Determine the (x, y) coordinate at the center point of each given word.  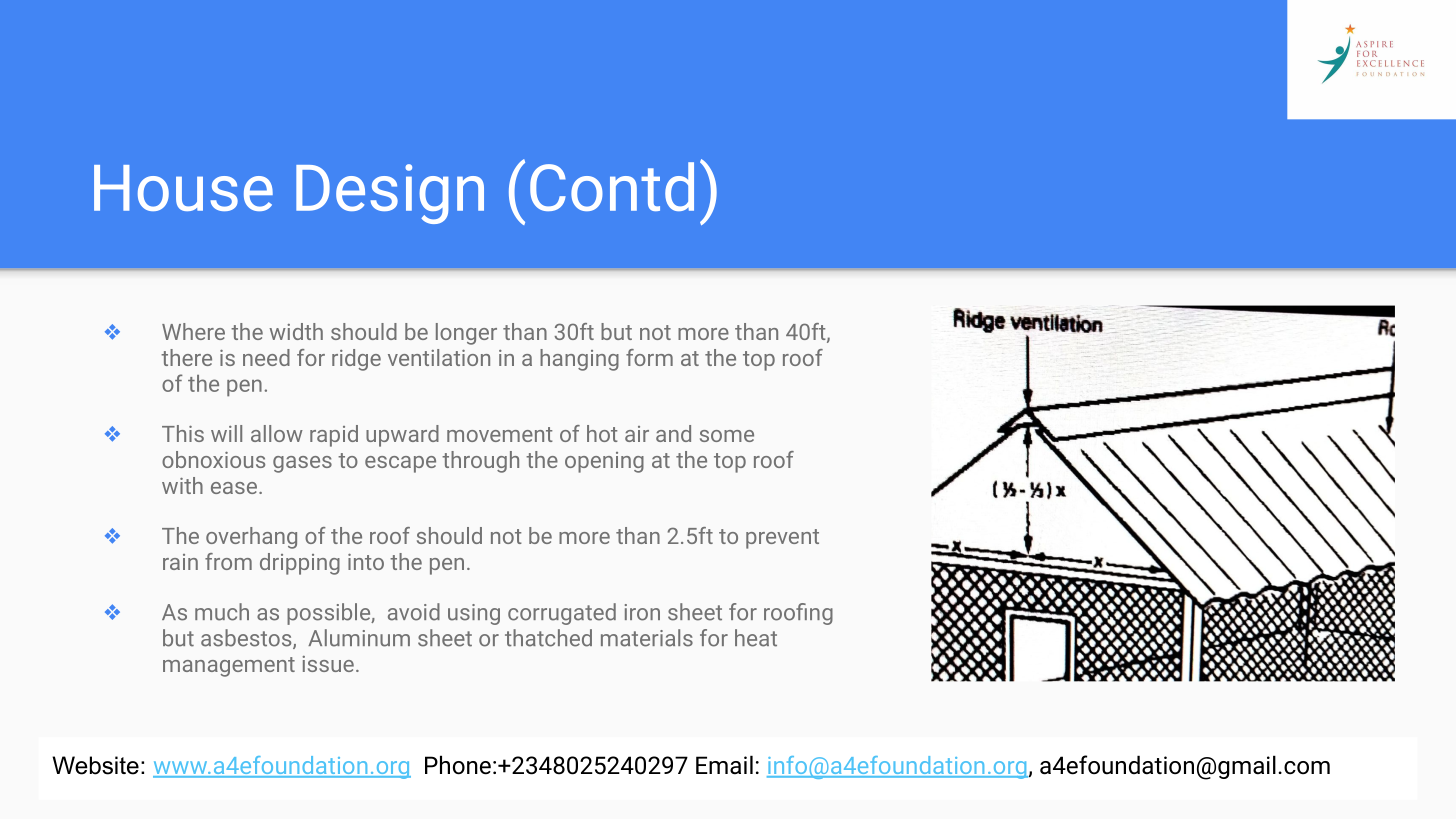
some (727, 436)
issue (328, 664)
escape (400, 464)
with (182, 485)
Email (724, 765)
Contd (612, 186)
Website (95, 765)
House (183, 188)
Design (390, 194)
